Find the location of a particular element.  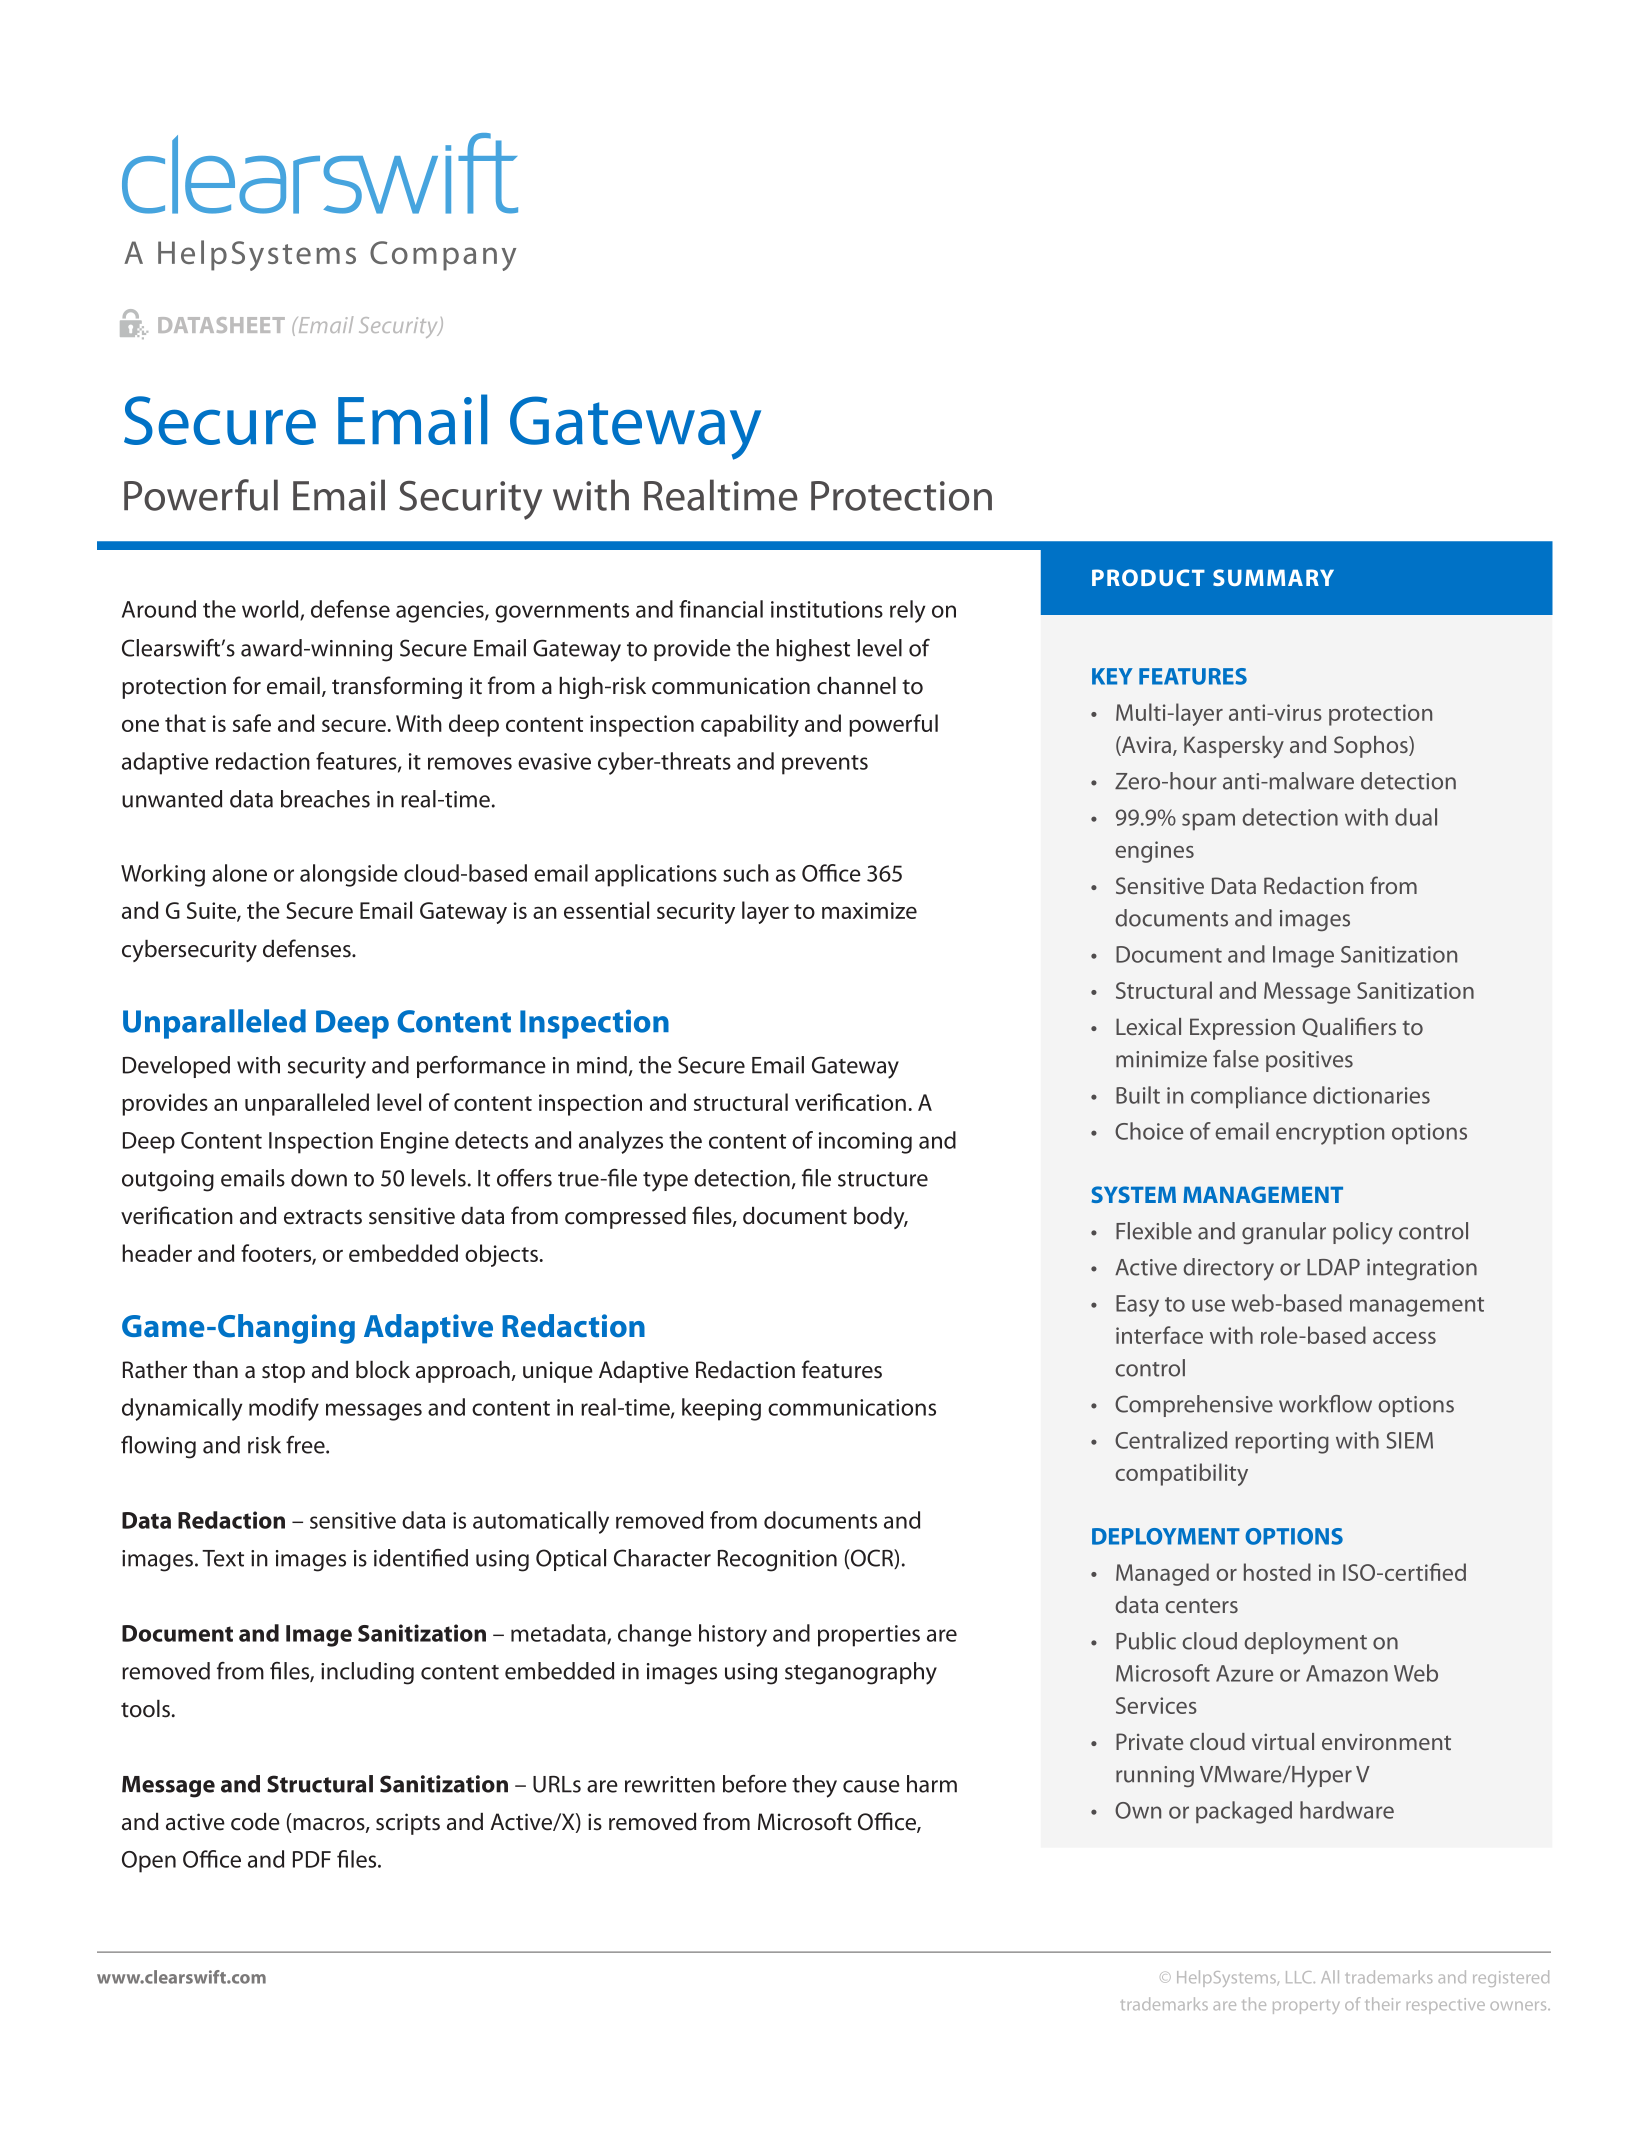

SUMMARY is located at coordinates (1273, 577).
